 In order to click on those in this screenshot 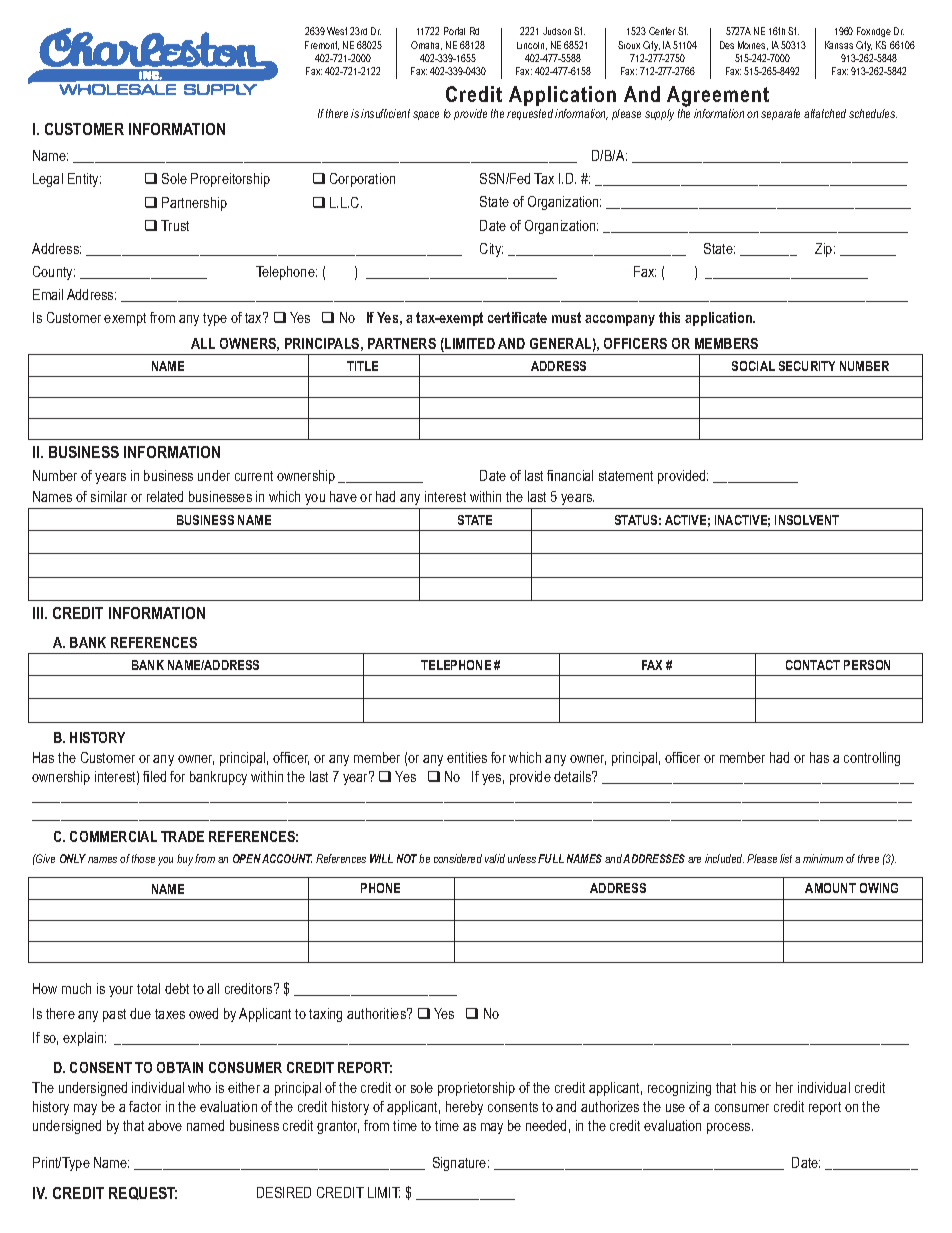, I will do `click(143, 858)`.
